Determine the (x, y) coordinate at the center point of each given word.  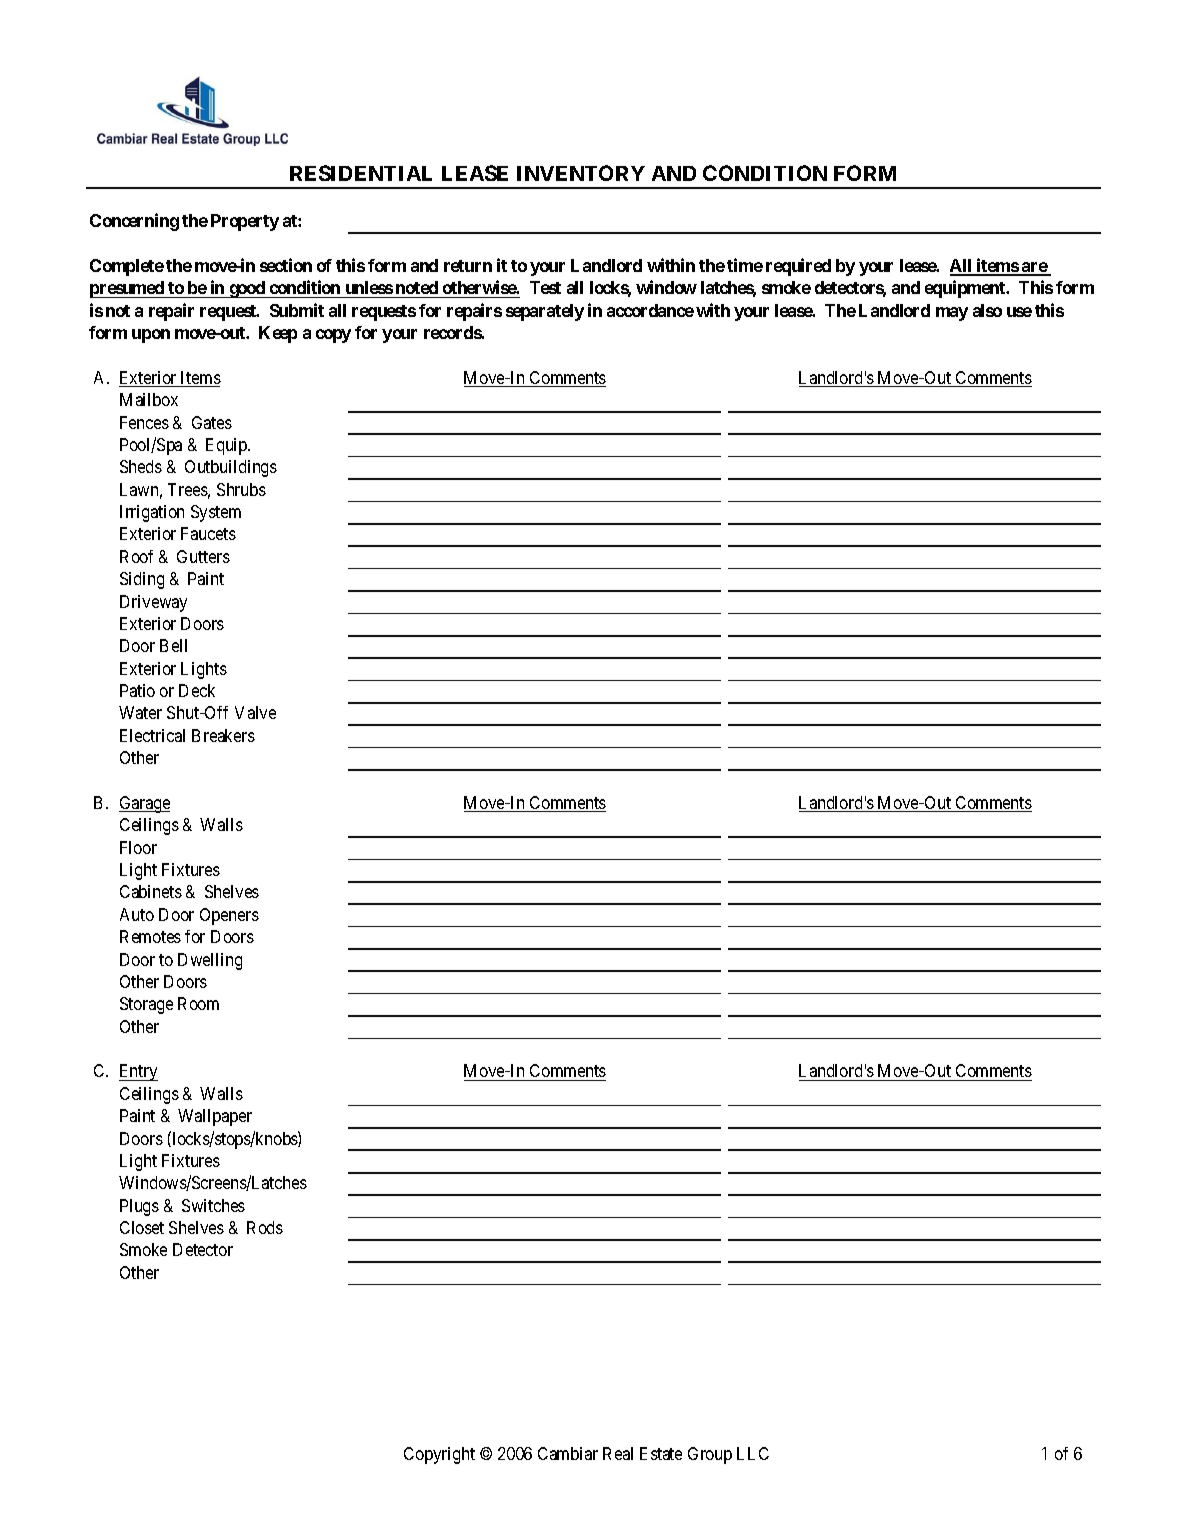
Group (710, 1455)
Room (198, 1003)
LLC (753, 1453)
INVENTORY (581, 173)
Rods (265, 1227)
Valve (255, 712)
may (952, 314)
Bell (173, 645)
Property (245, 222)
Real (618, 1453)
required (798, 267)
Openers (229, 916)
